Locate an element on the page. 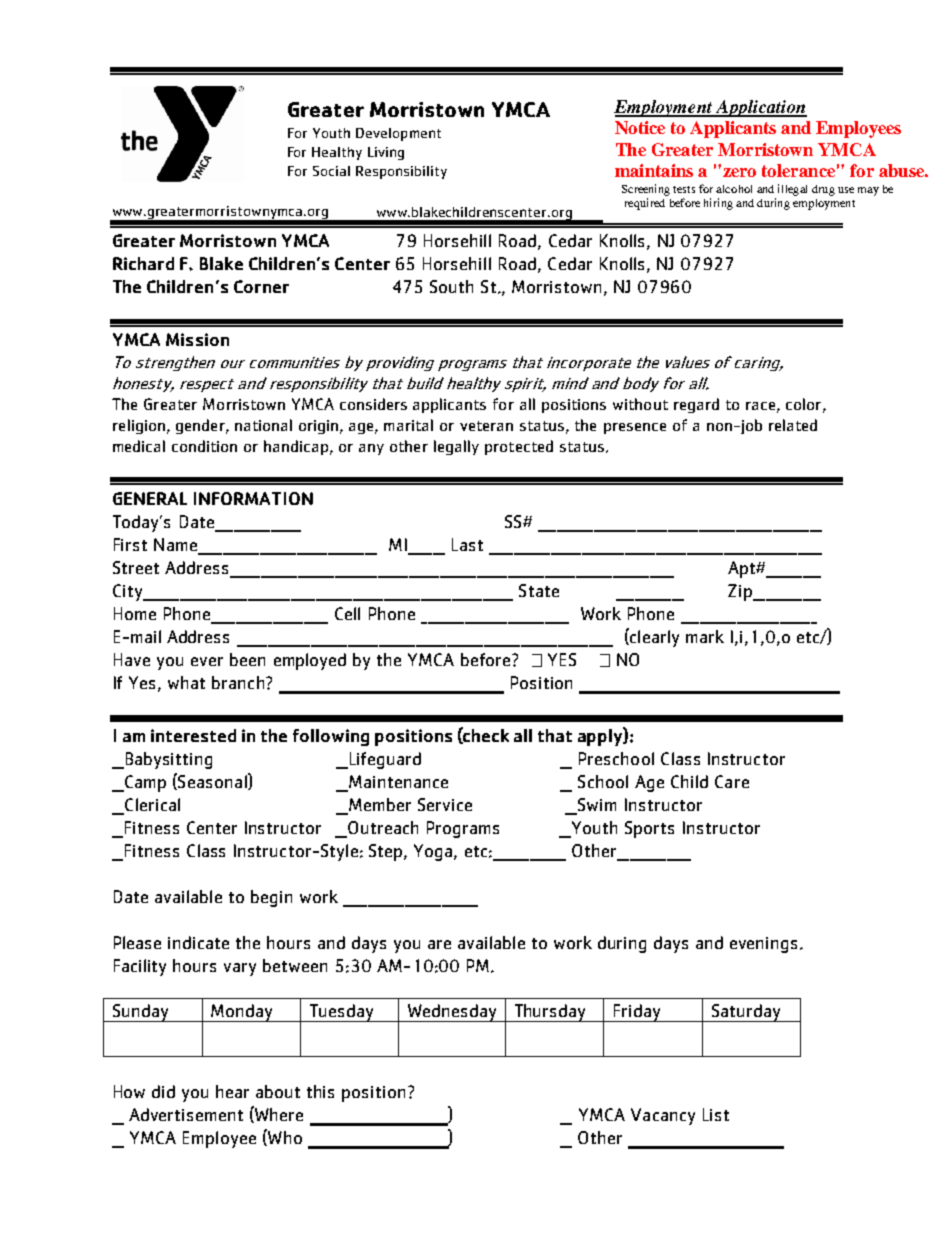 Image resolution: width=952 pixels, height=1233 pixels. condition is located at coordinates (204, 446).
